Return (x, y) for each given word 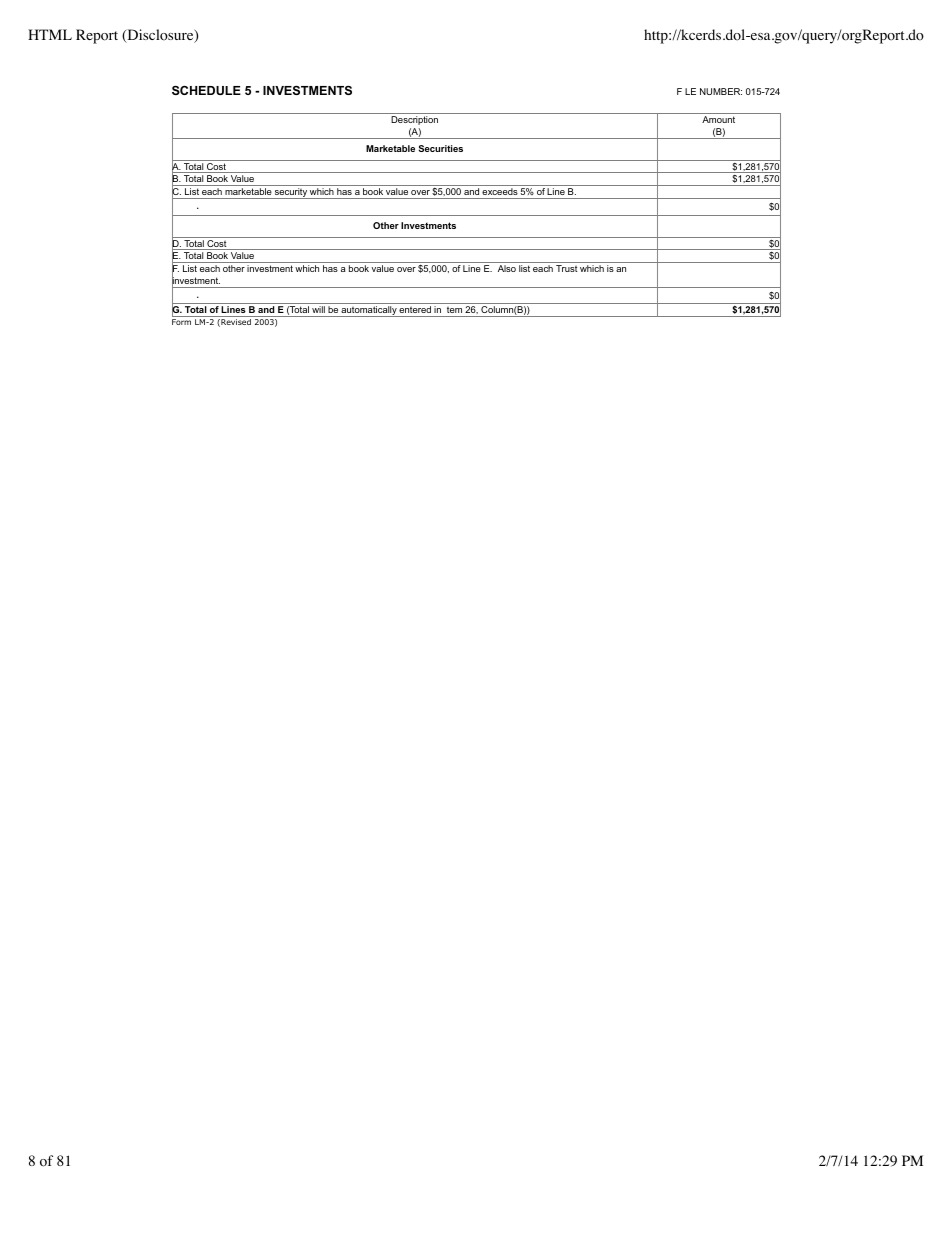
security (291, 193)
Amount (718, 119)
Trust (567, 268)
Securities (440, 148)
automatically (369, 311)
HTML (50, 34)
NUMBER (721, 91)
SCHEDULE (206, 90)
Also (507, 268)
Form (181, 322)
